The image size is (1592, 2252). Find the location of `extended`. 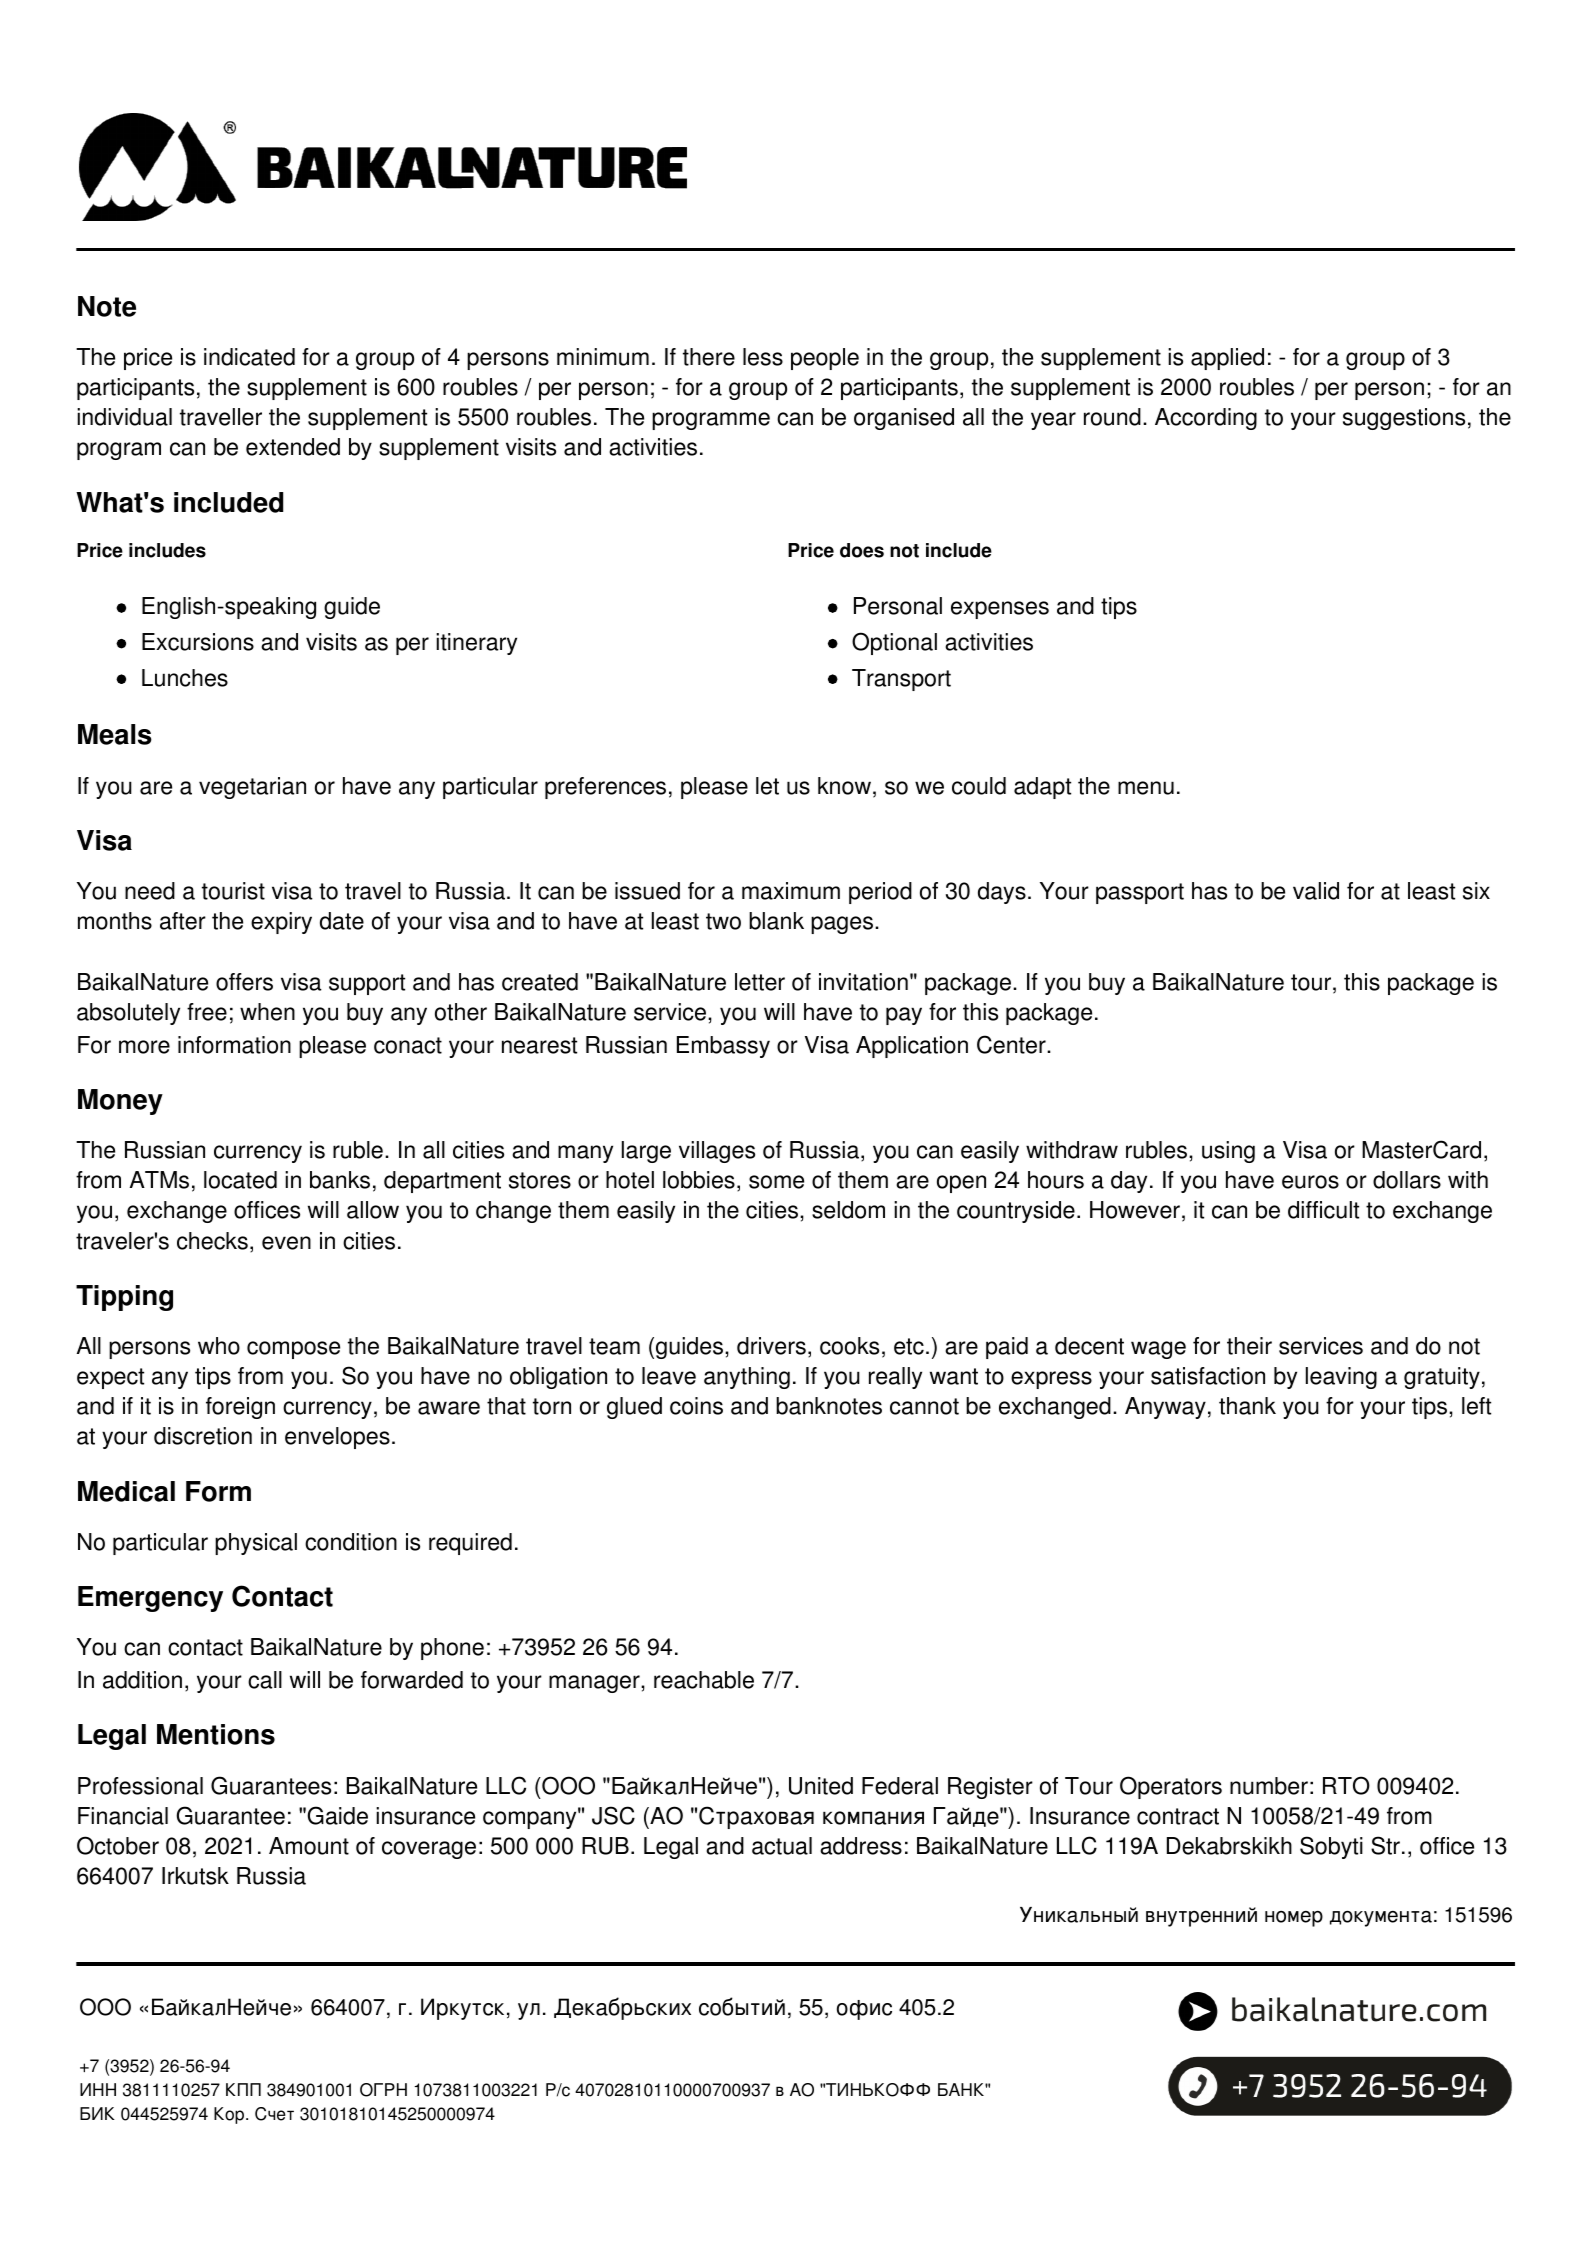

extended is located at coordinates (293, 447).
